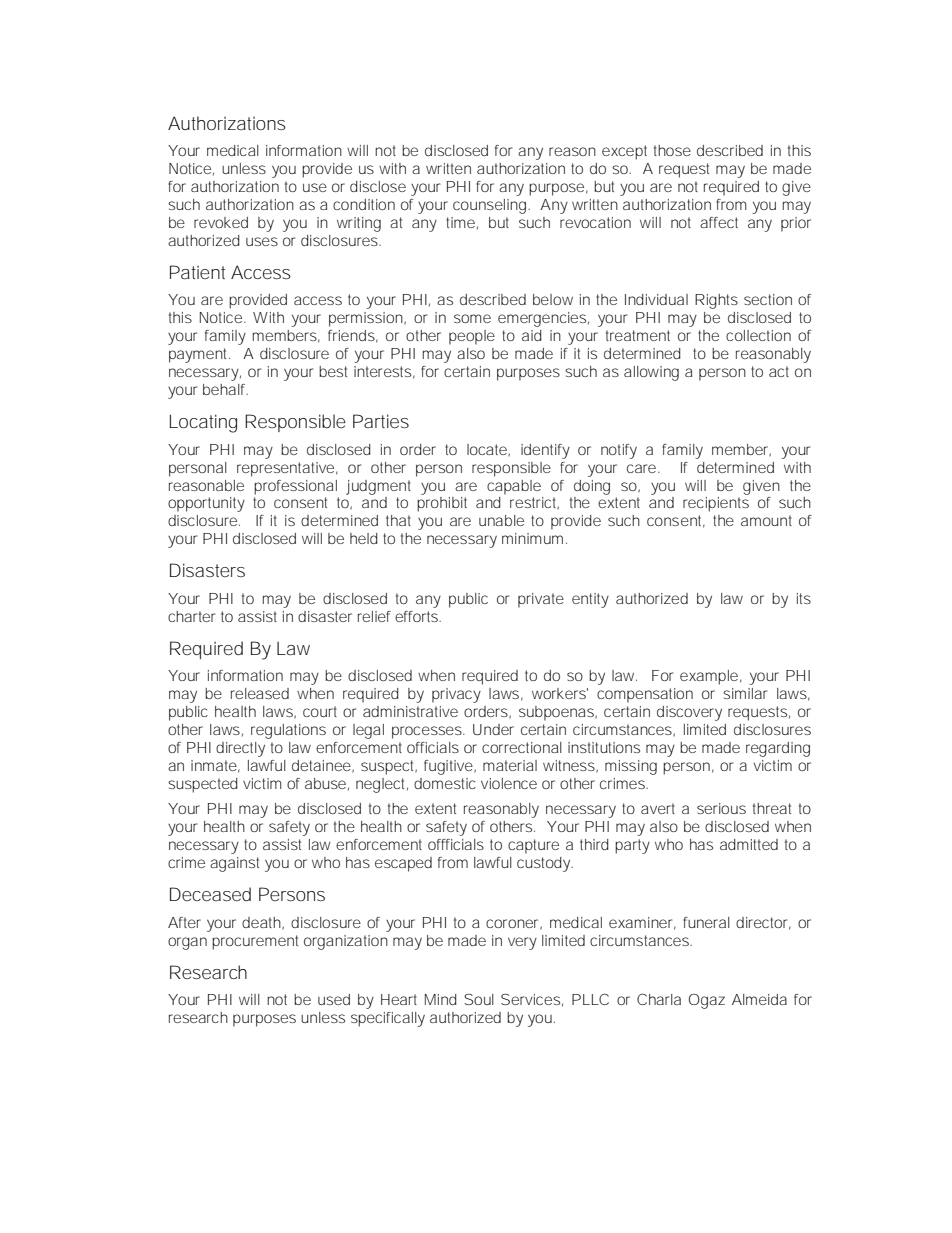 This image has height=1233, width=952. Describe the element at coordinates (493, 729) in the image. I see `Under` at that location.
